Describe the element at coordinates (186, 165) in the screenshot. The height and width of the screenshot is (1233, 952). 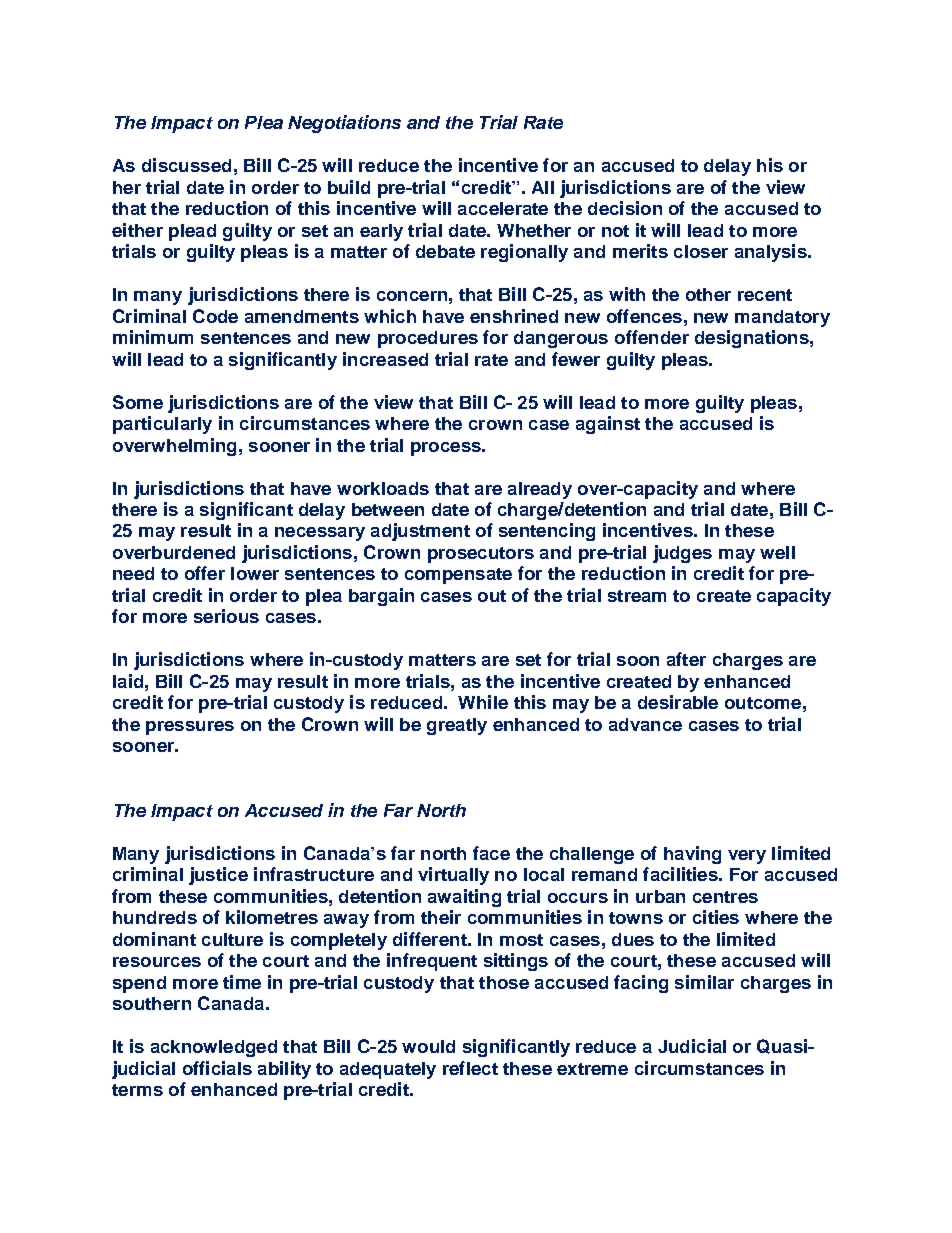
I see `discussed` at that location.
